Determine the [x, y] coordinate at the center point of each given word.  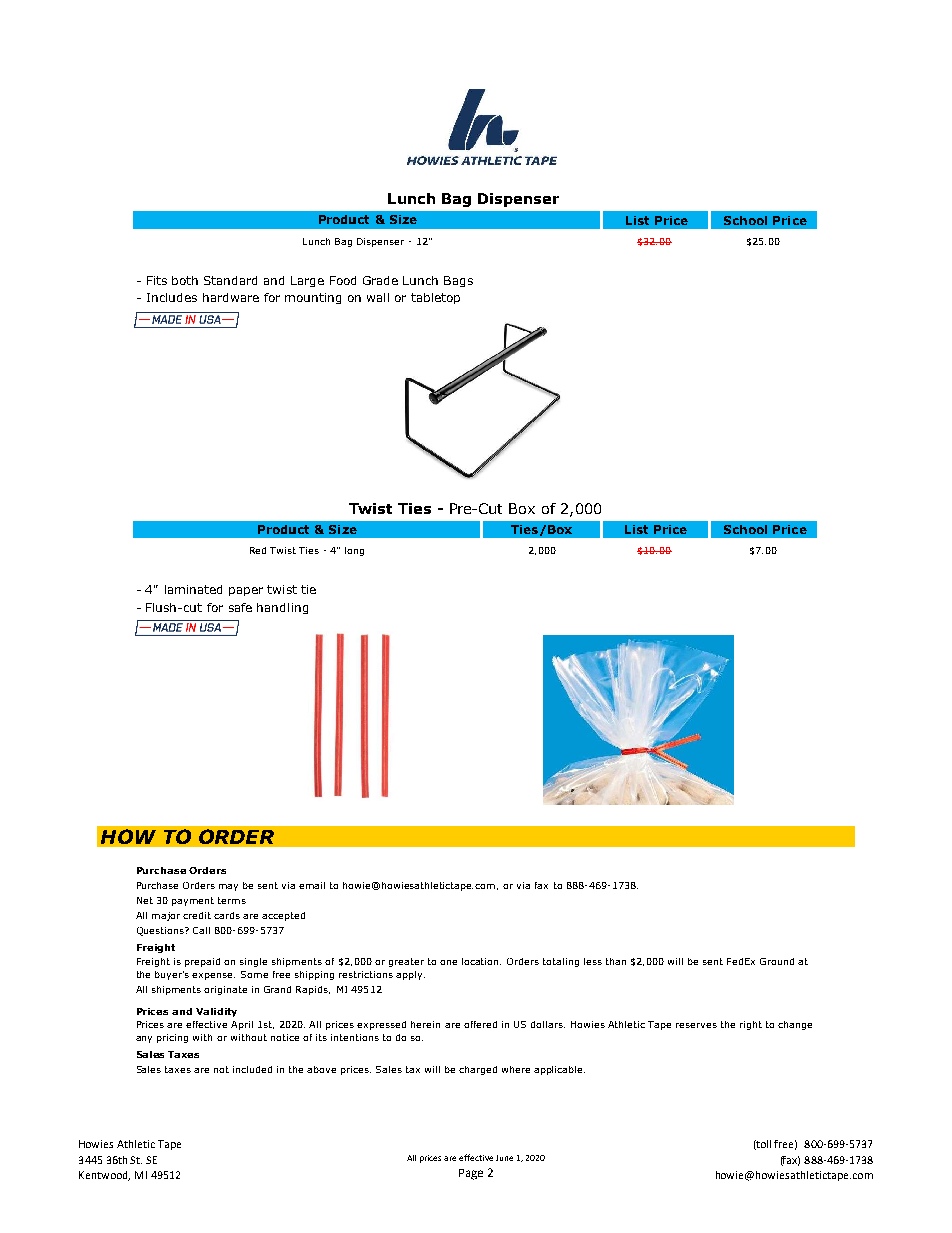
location [481, 961]
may [228, 887]
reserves [696, 1025]
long [354, 551]
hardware [231, 297]
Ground [777, 961]
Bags [458, 281]
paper [246, 591]
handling [282, 608]
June [504, 1158]
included [252, 1069]
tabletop [435, 298]
